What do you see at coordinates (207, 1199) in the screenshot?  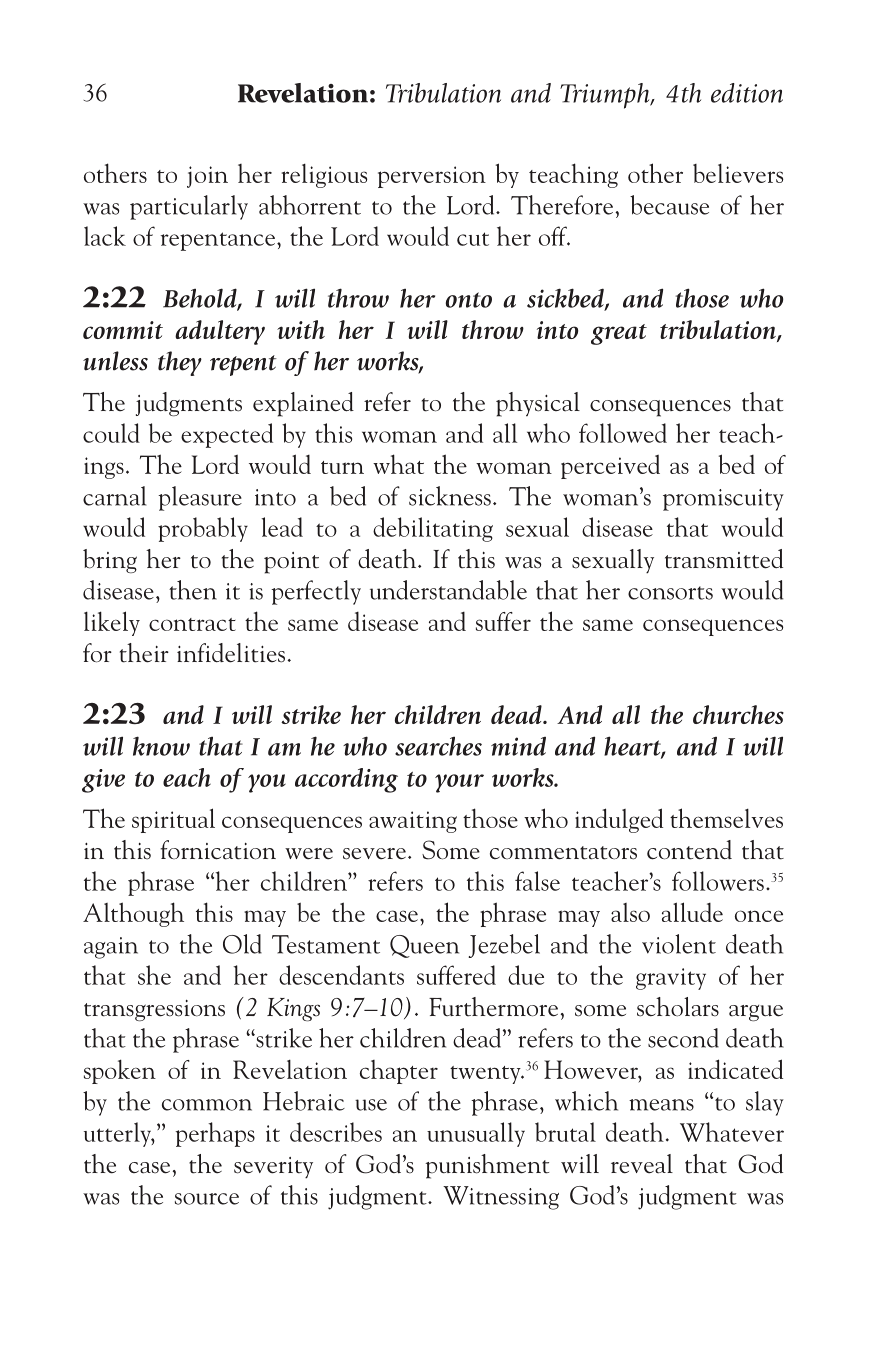 I see `source` at bounding box center [207, 1199].
